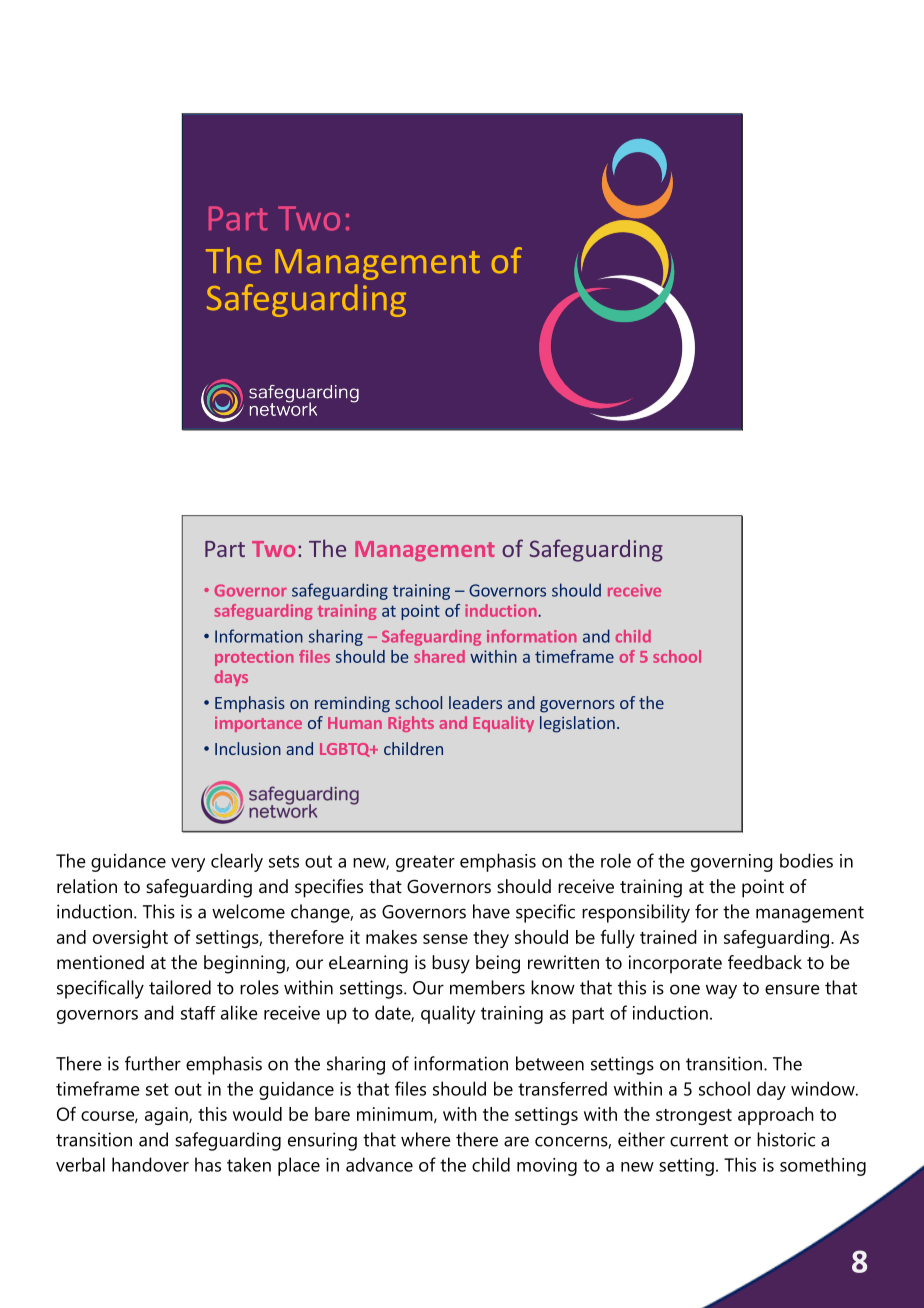  I want to click on where, so click(426, 1139).
